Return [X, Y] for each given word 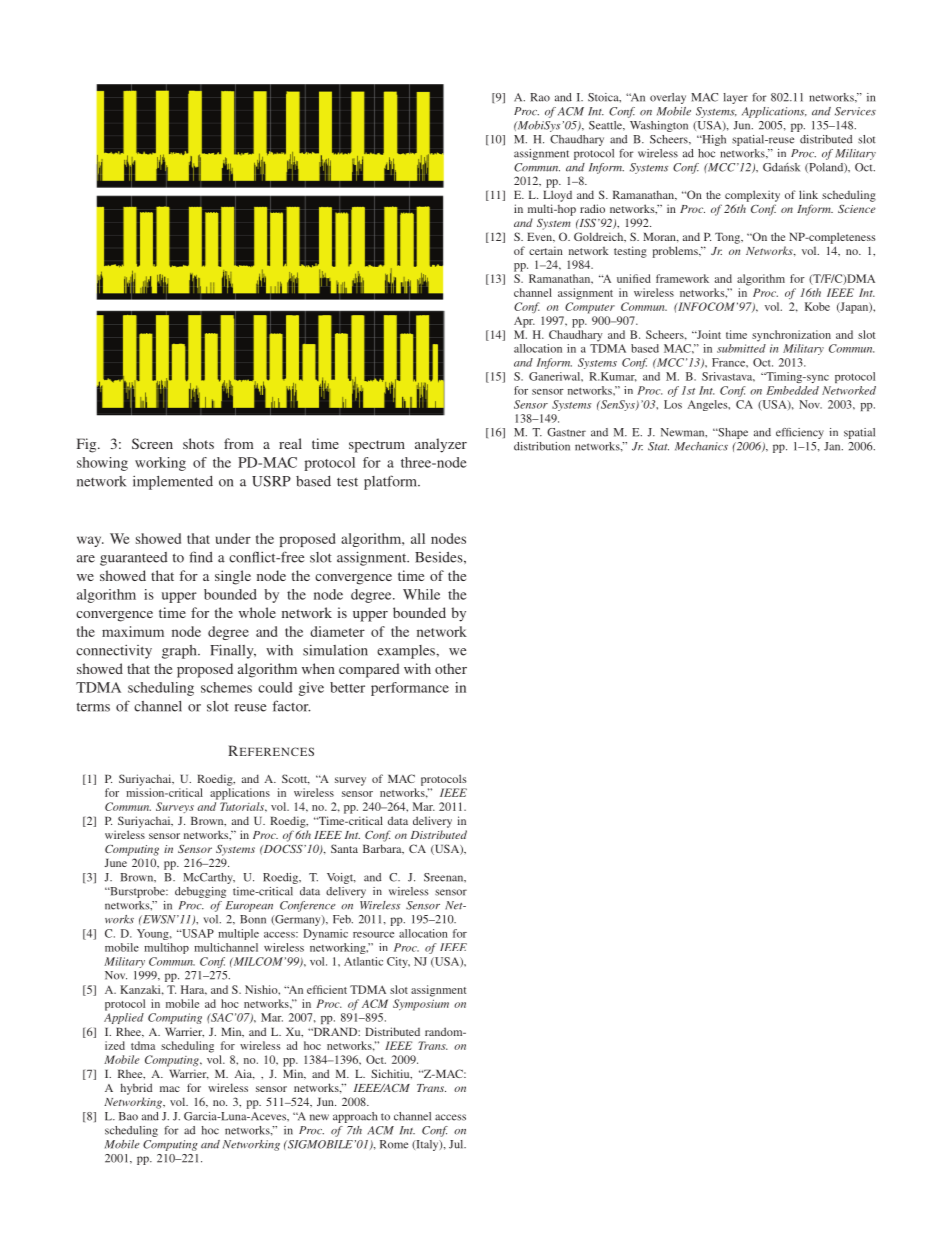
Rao [540, 97]
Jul [457, 1144]
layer [735, 98]
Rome [394, 1144]
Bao [128, 1116]
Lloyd [557, 196]
